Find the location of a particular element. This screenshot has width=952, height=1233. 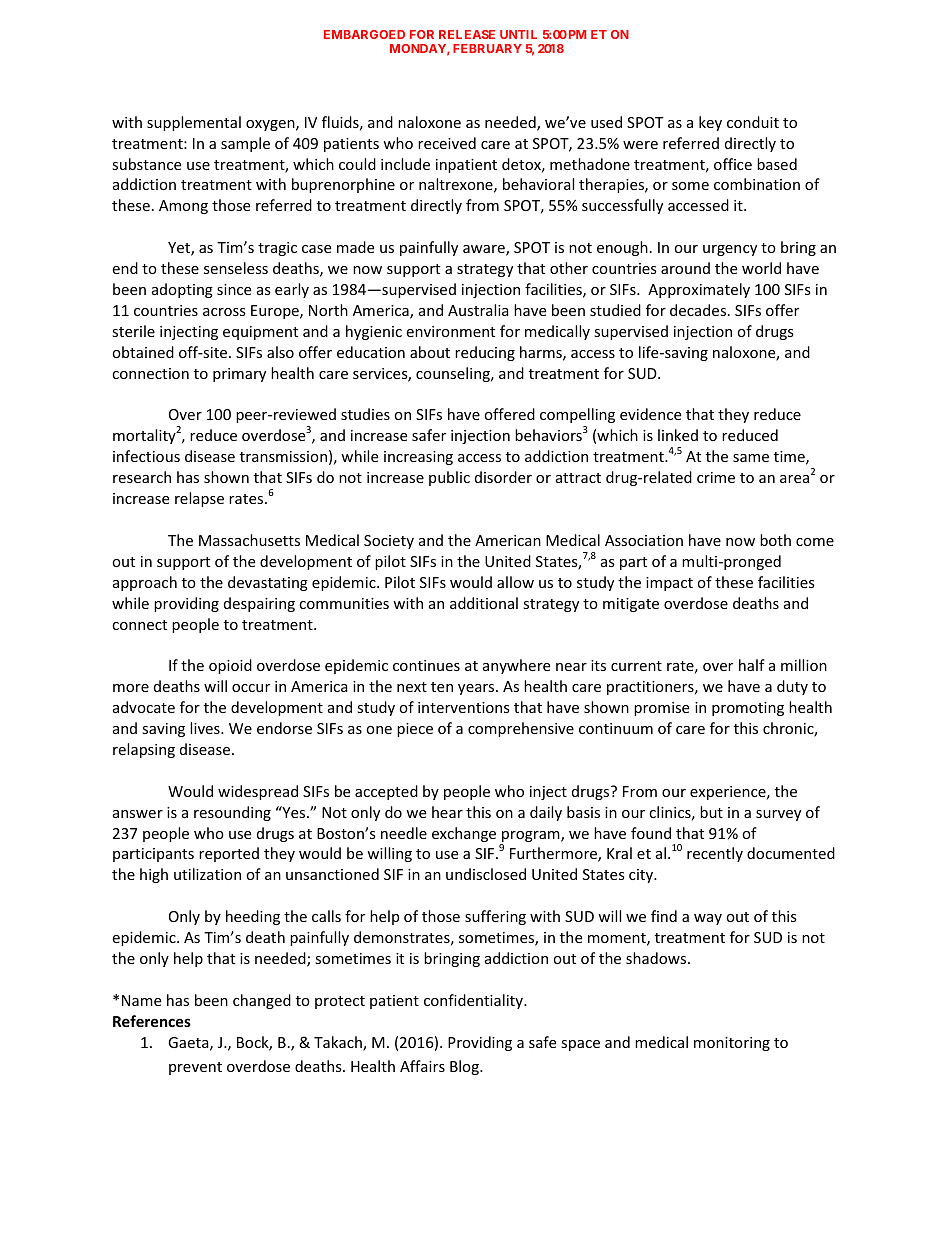

but is located at coordinates (711, 812).
